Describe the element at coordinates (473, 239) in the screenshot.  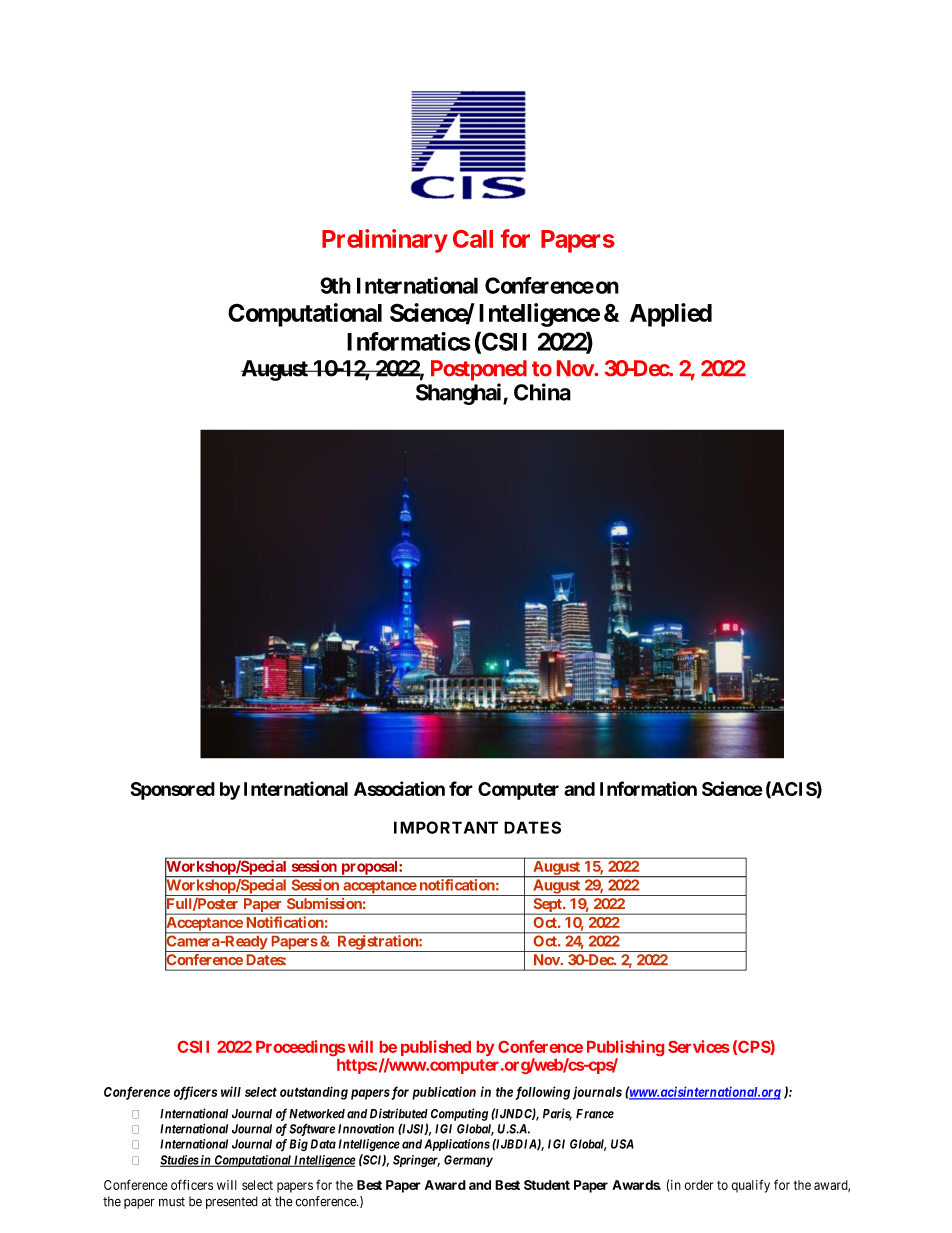
I see `Call` at that location.
